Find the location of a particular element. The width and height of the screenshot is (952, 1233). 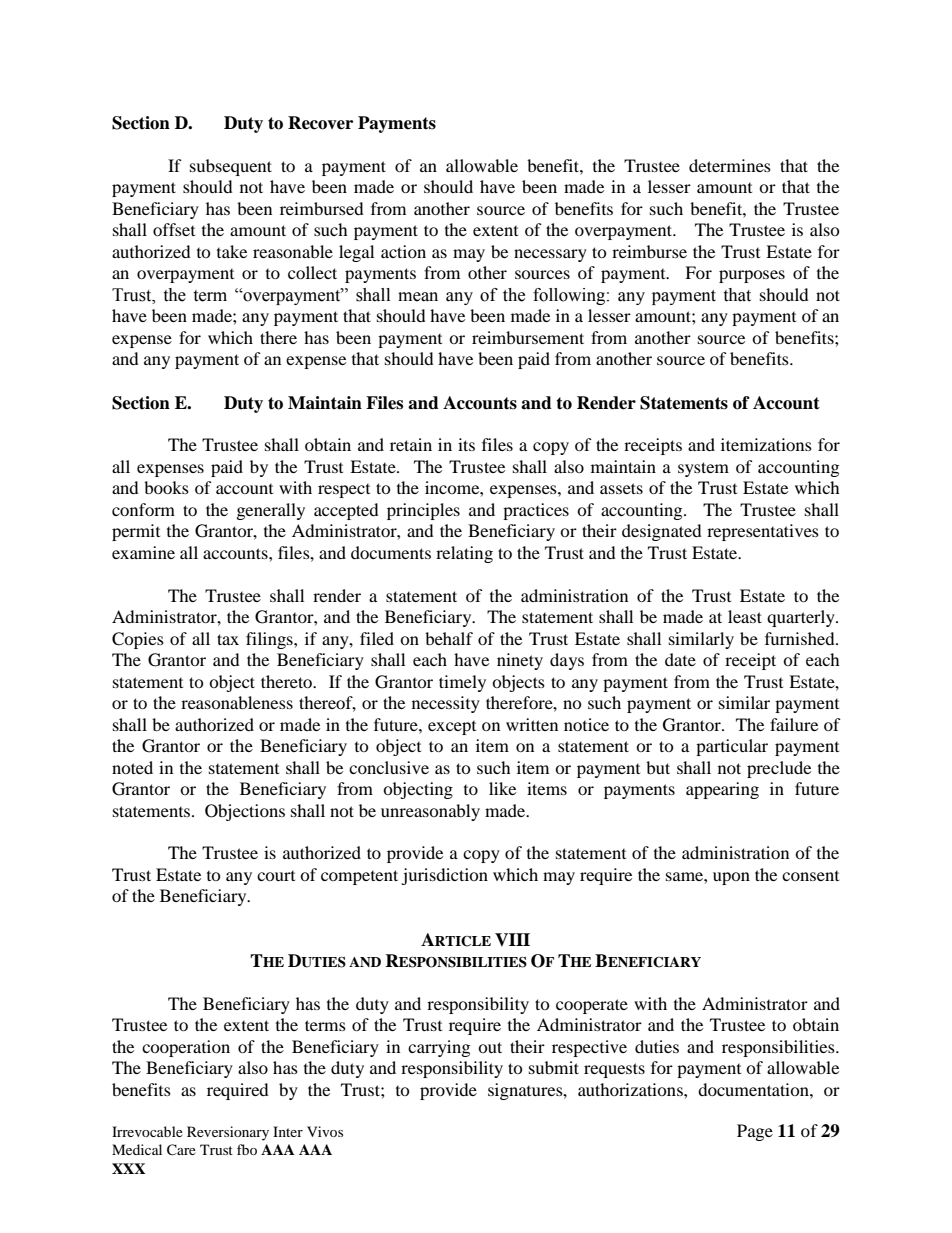

action is located at coordinates (403, 251).
